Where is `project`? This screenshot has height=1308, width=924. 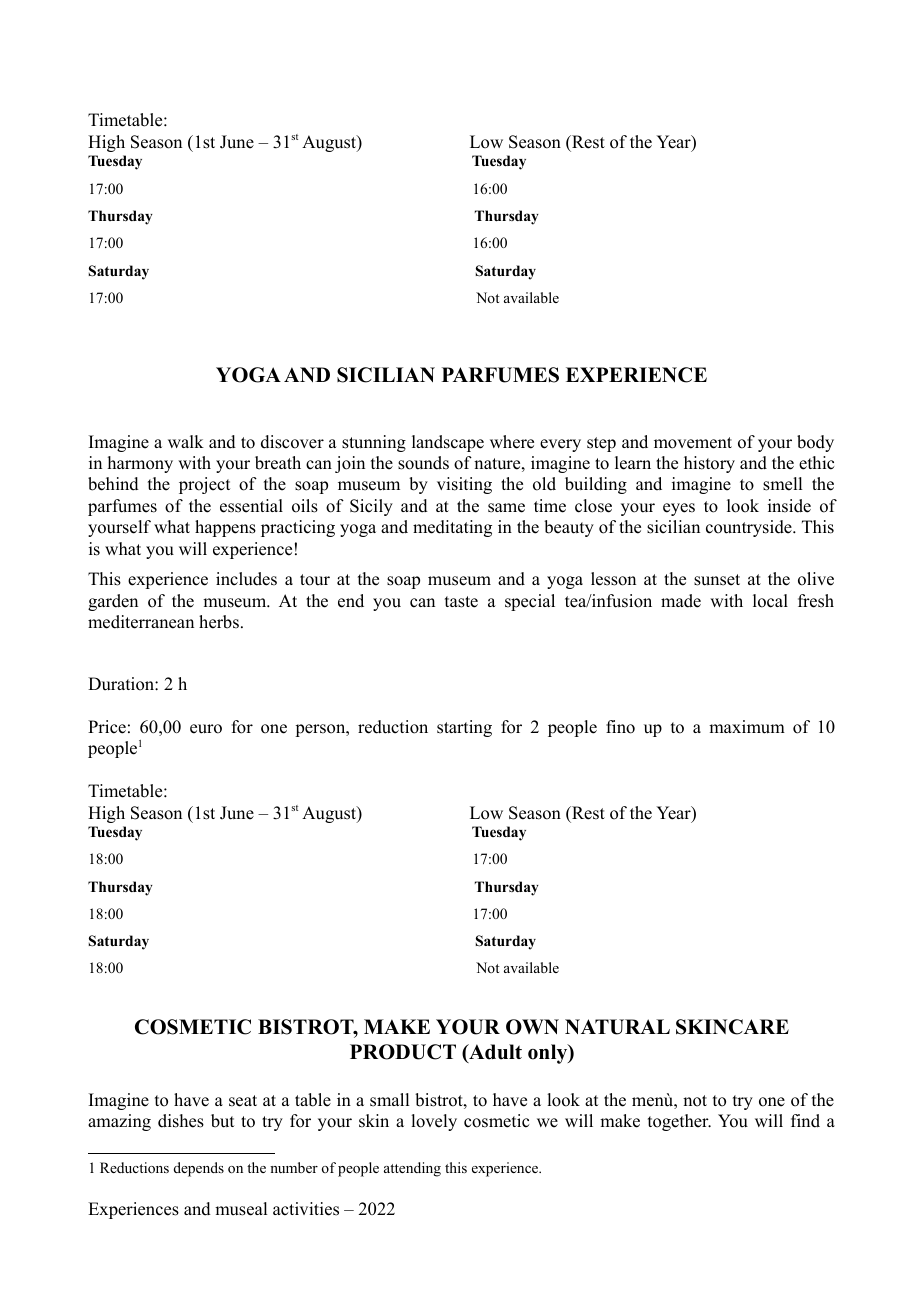 project is located at coordinates (204, 485).
